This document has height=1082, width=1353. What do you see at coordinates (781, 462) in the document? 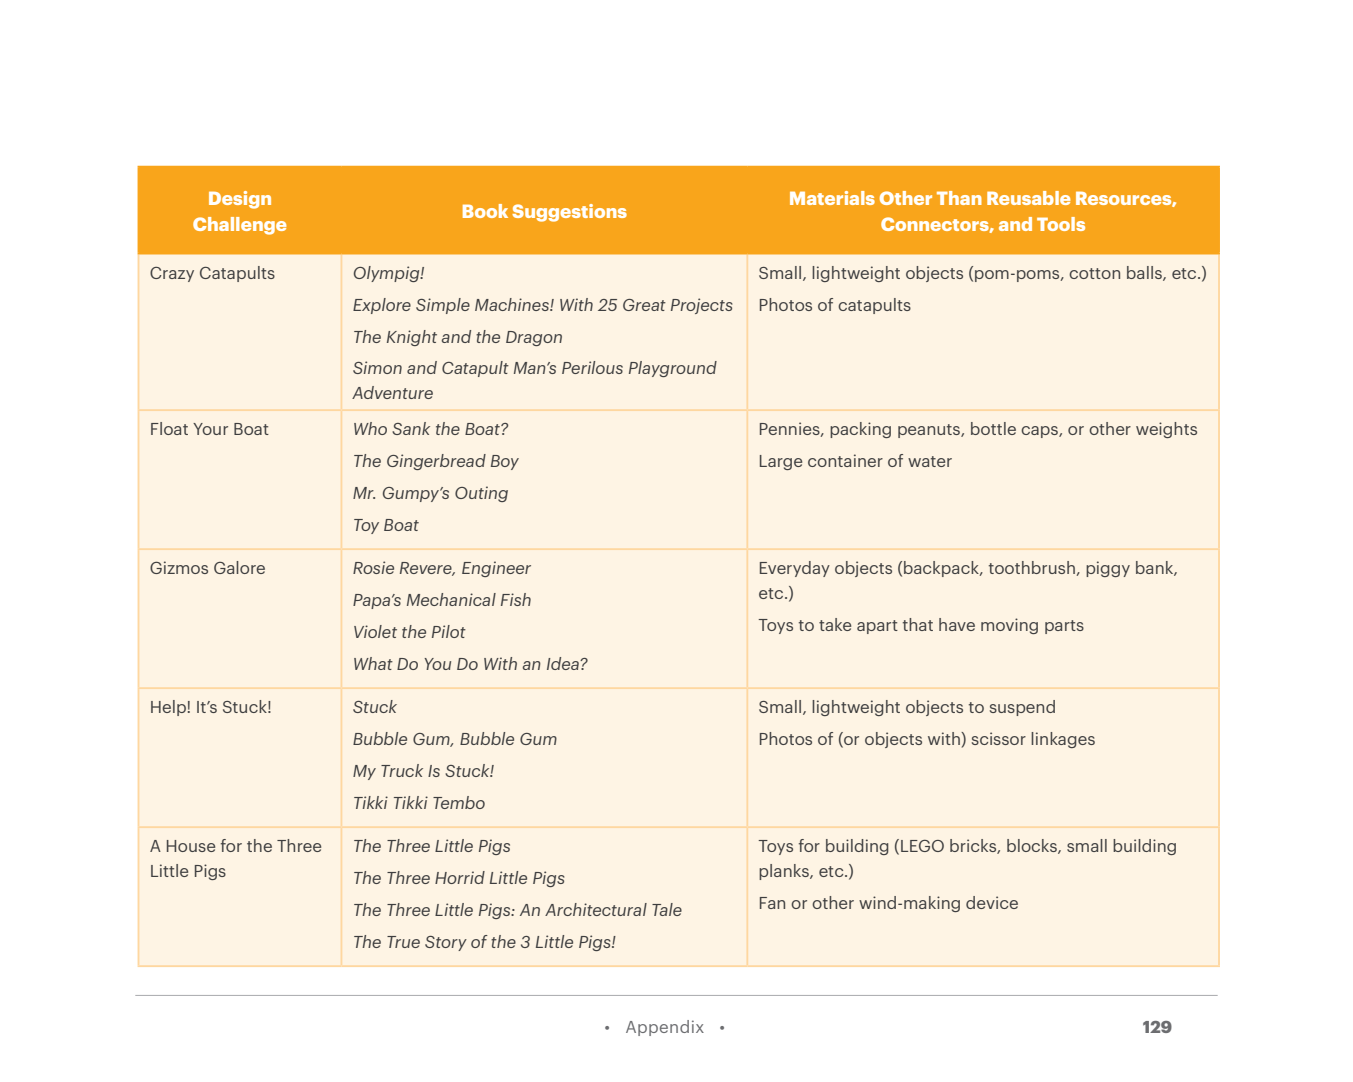
I see `Large` at bounding box center [781, 462].
